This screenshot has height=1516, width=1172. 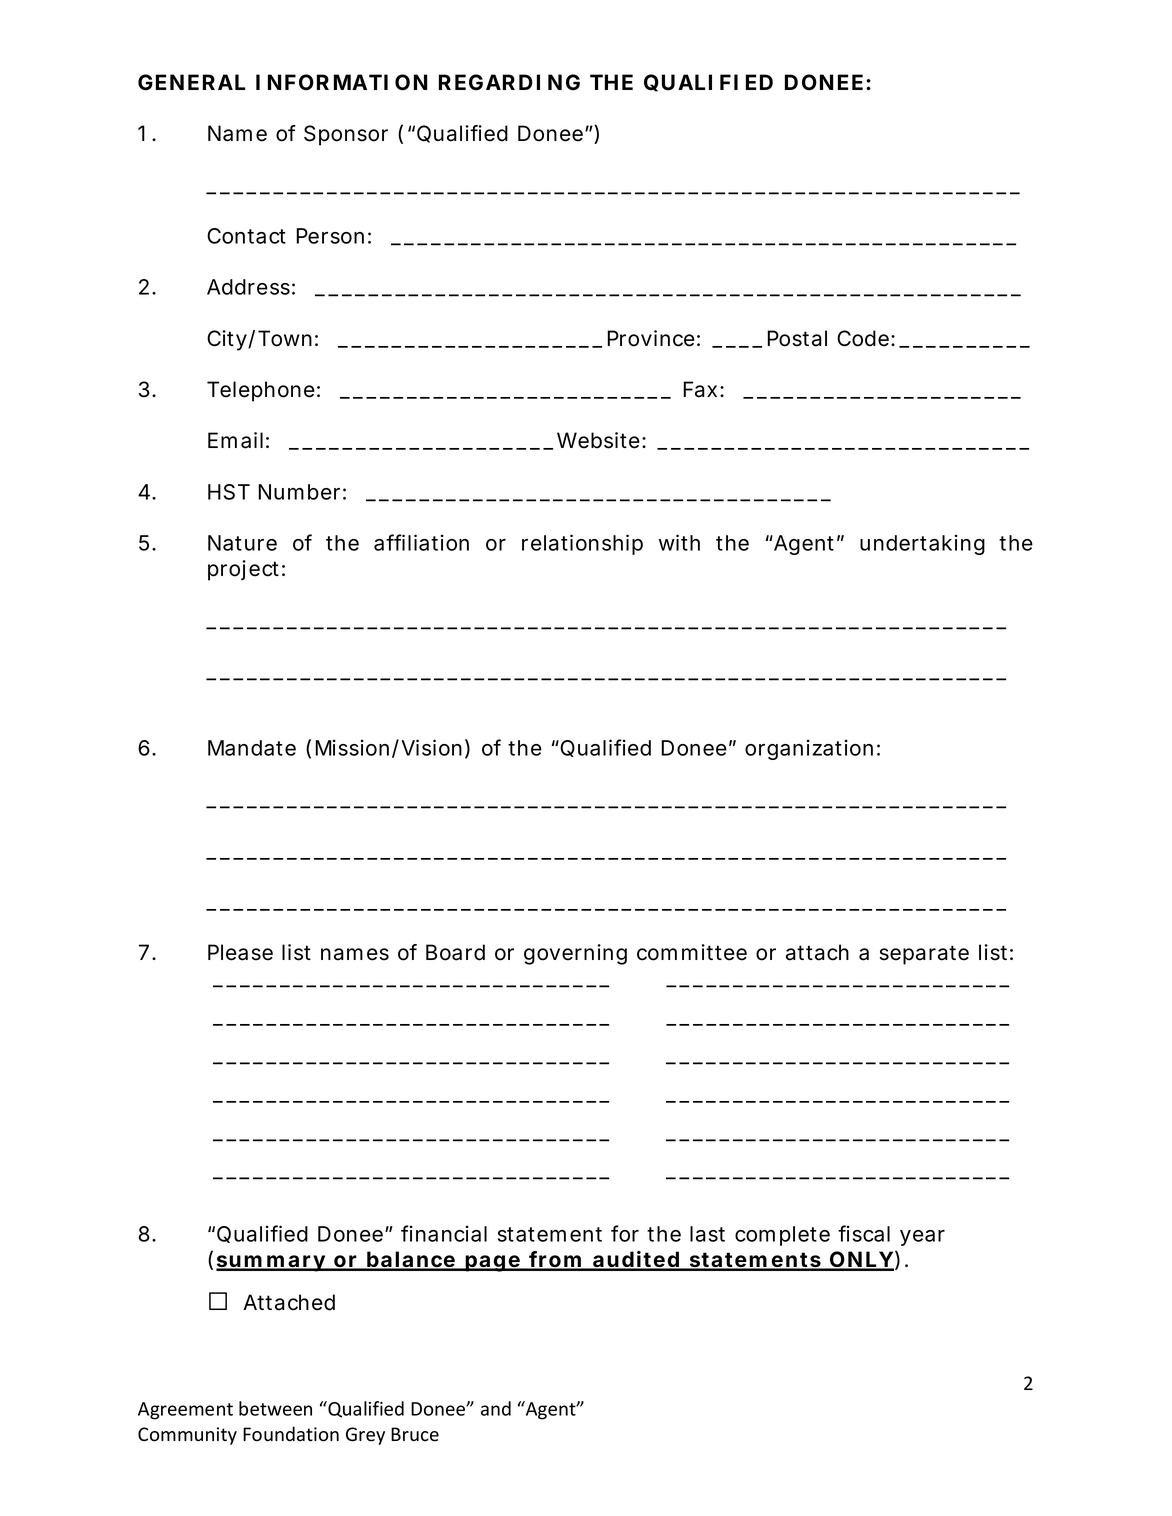 I want to click on between, so click(x=275, y=1408).
